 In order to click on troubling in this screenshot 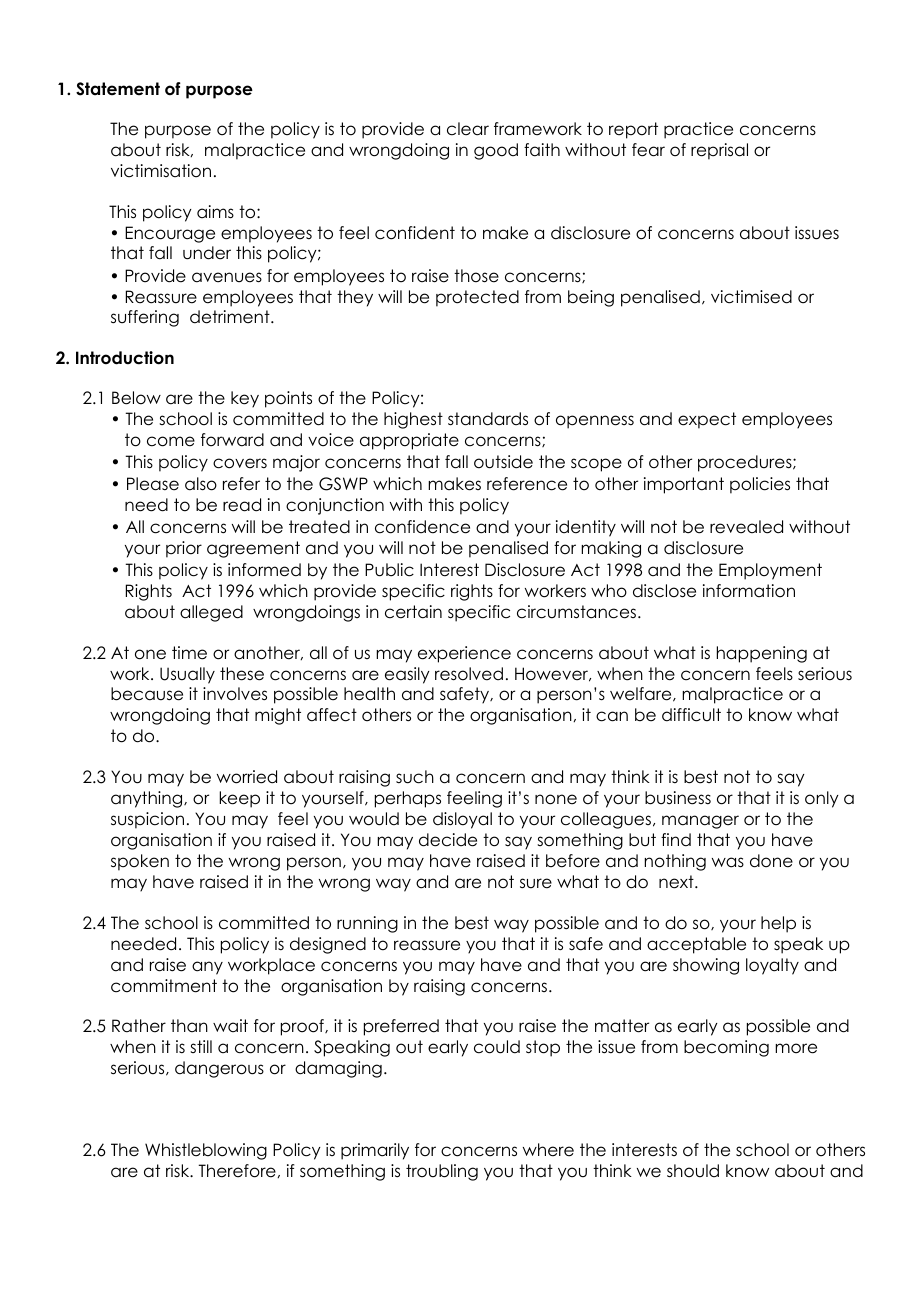, I will do `click(442, 1172)`.
